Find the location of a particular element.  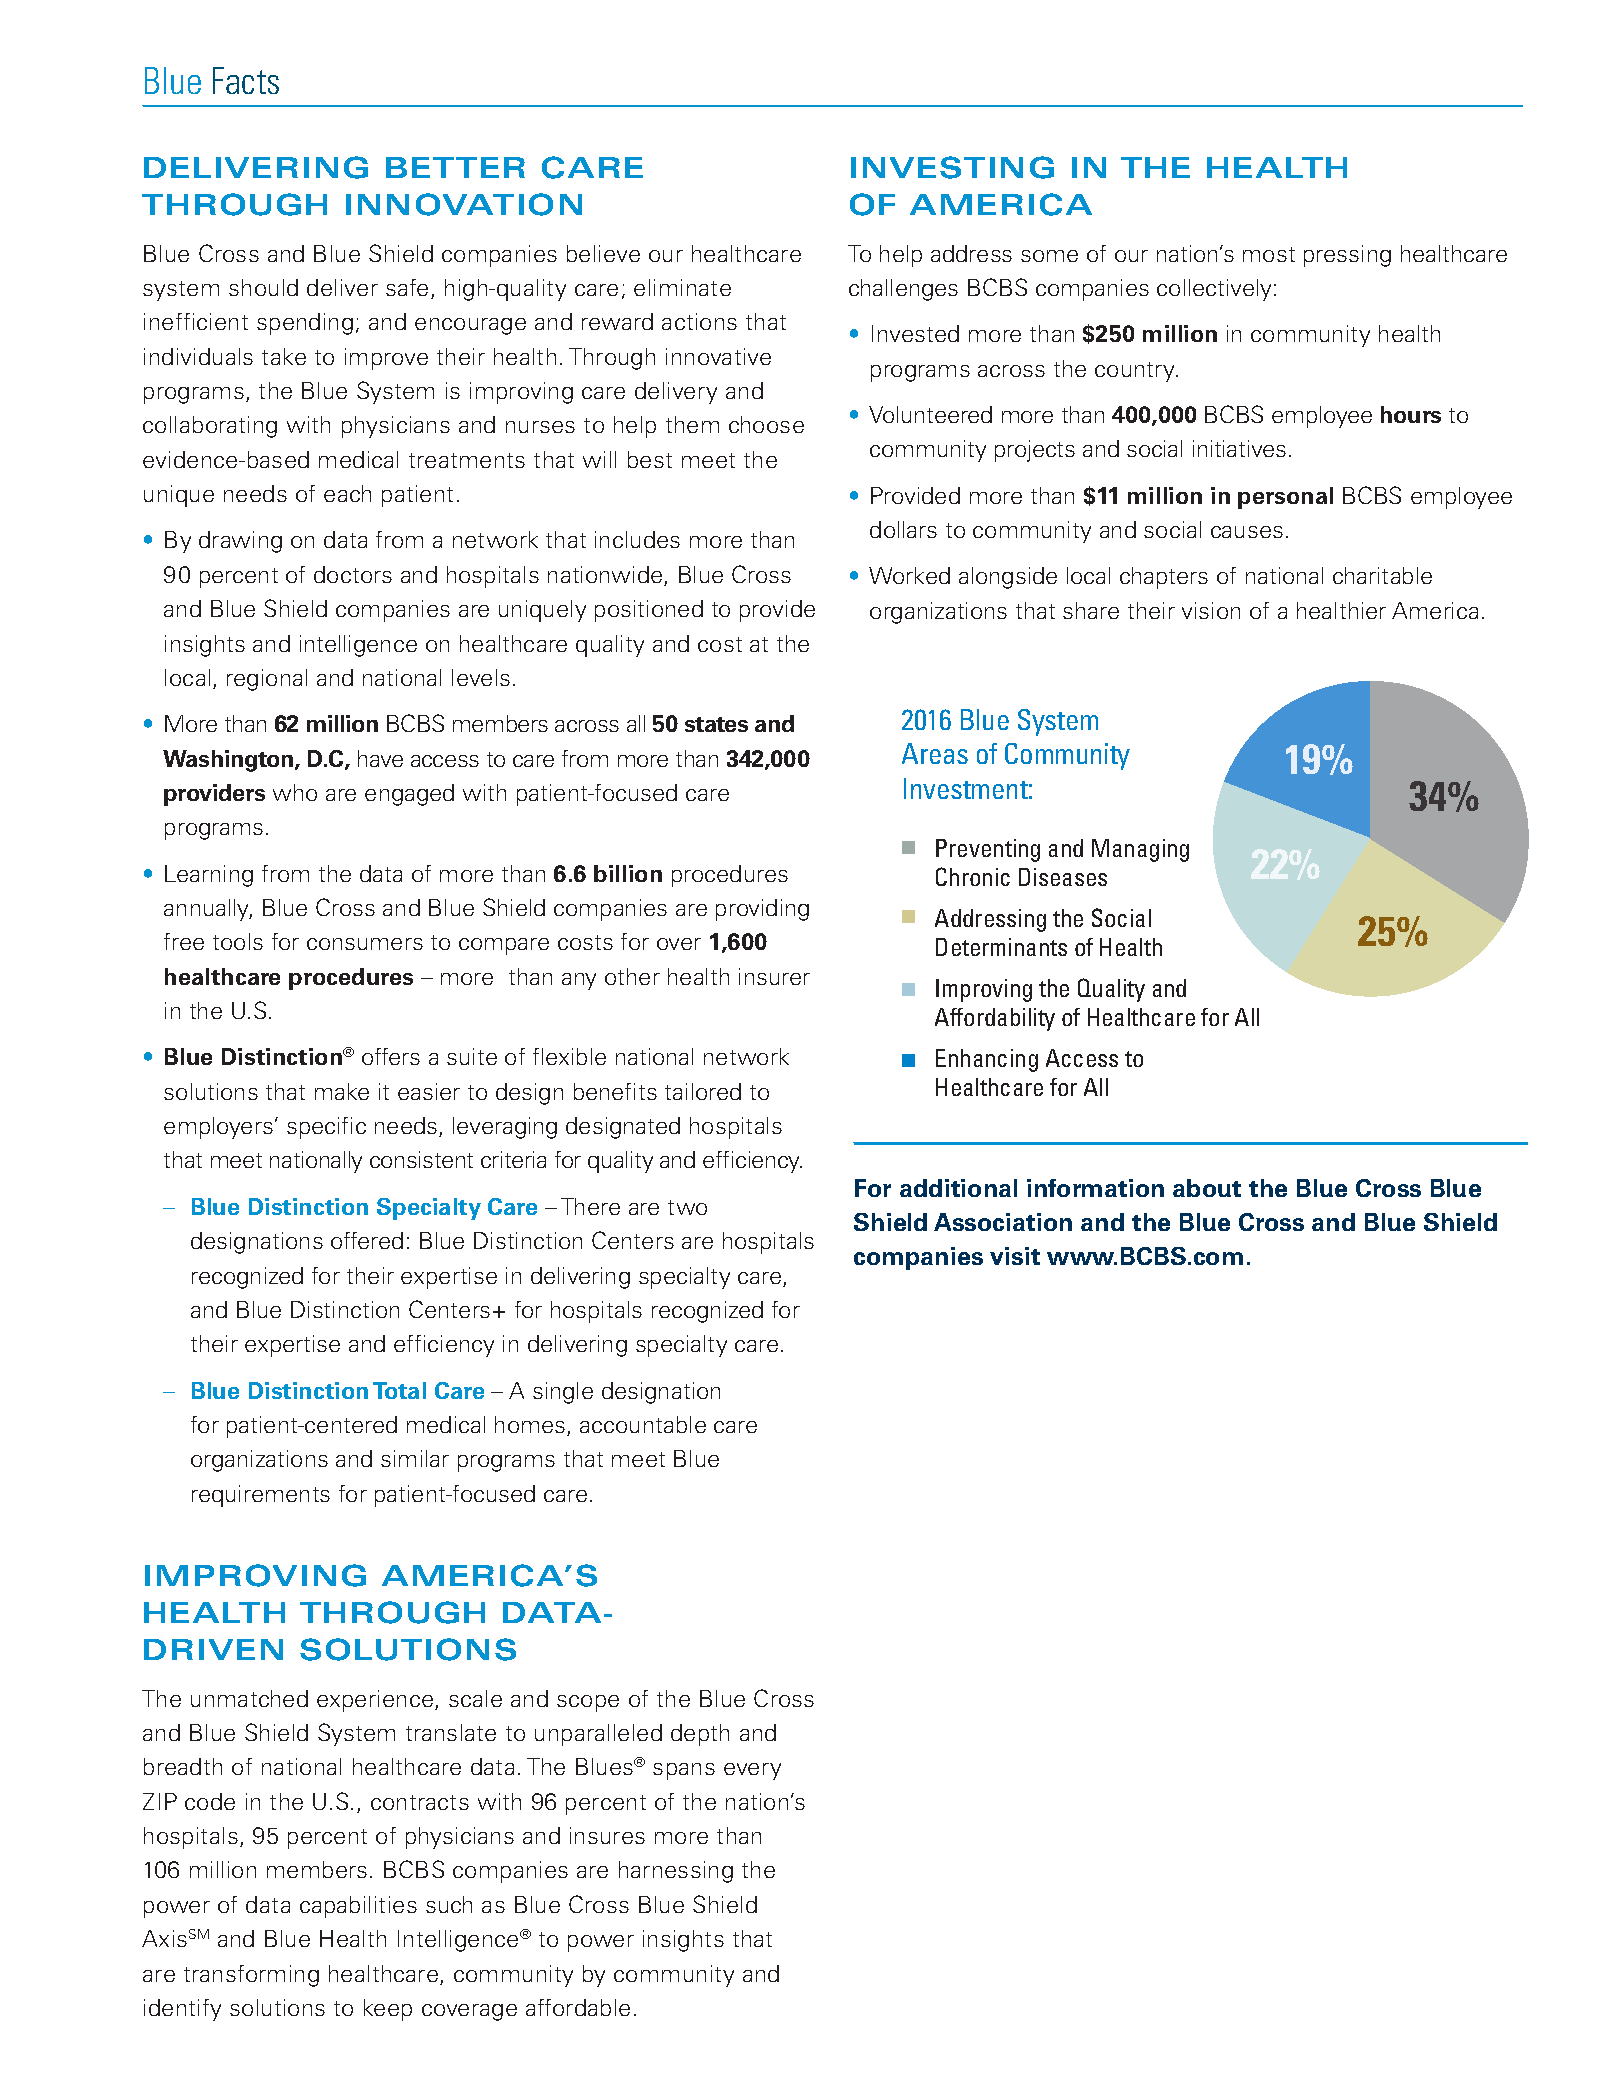

visit is located at coordinates (1015, 1256).
